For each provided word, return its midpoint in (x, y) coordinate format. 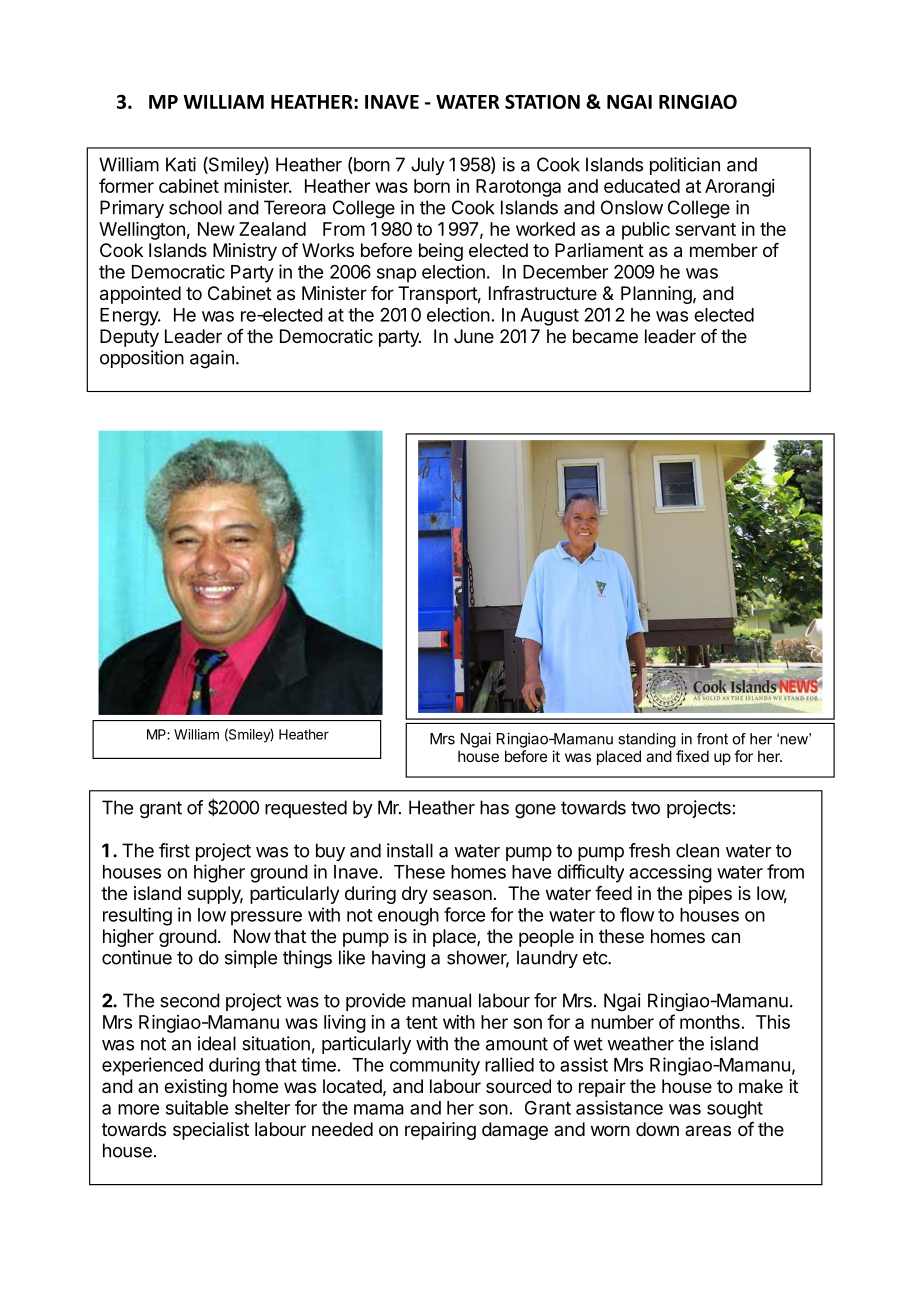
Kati (181, 164)
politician (685, 166)
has (494, 807)
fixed (692, 756)
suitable (197, 1107)
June (474, 336)
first (174, 850)
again (212, 359)
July (428, 166)
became (605, 336)
